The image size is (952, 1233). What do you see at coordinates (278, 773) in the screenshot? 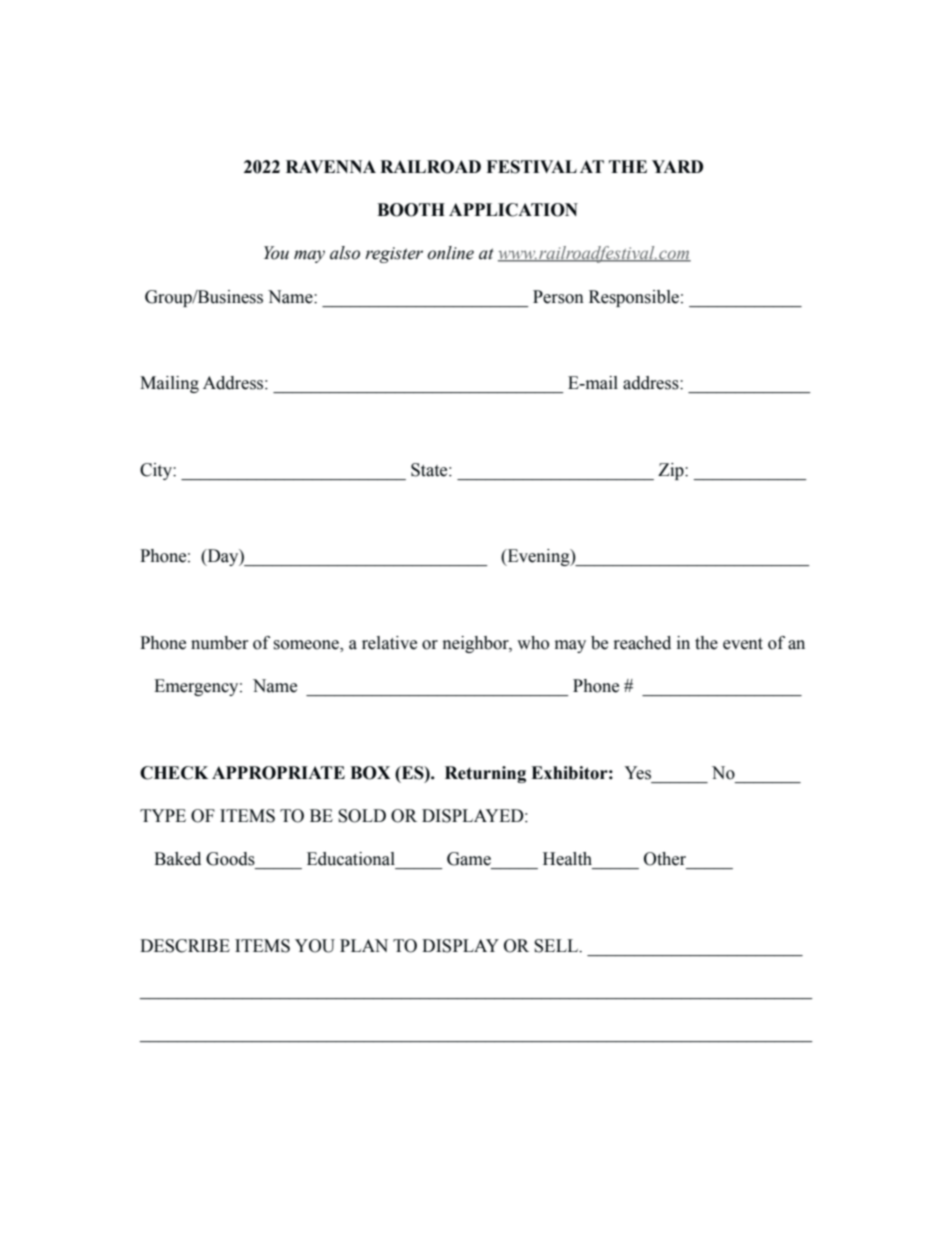
I see `APPROPRIATE` at bounding box center [278, 773].
